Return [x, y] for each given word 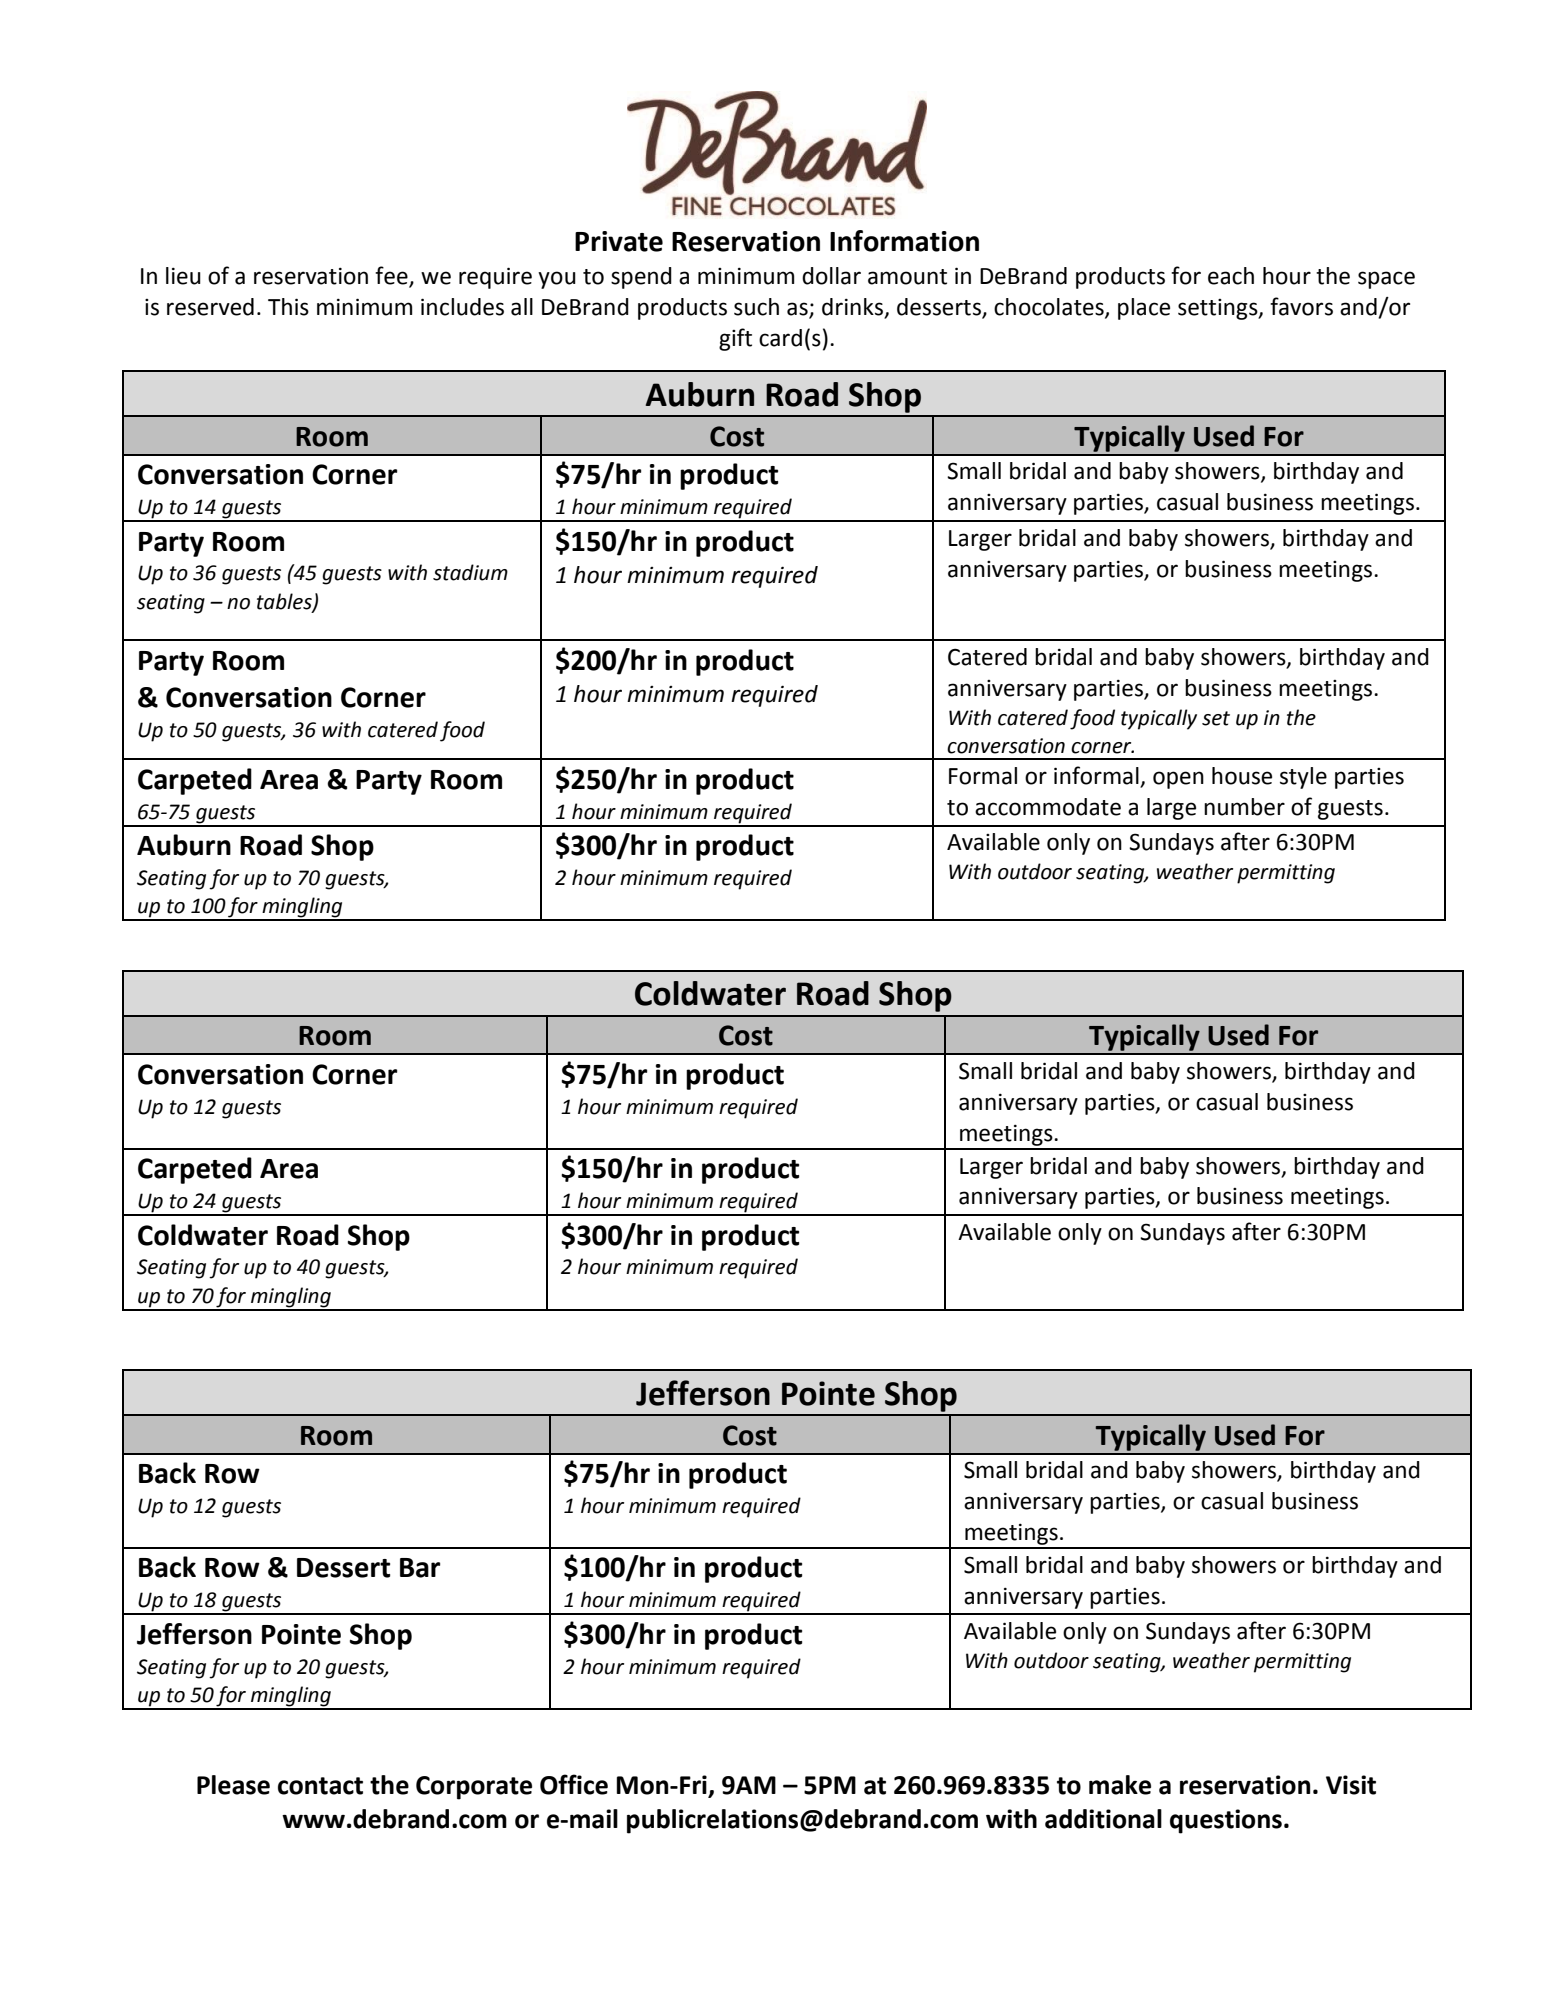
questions [1226, 1821]
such [756, 307]
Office [574, 1784]
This [288, 307]
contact [320, 1786]
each [1231, 276]
